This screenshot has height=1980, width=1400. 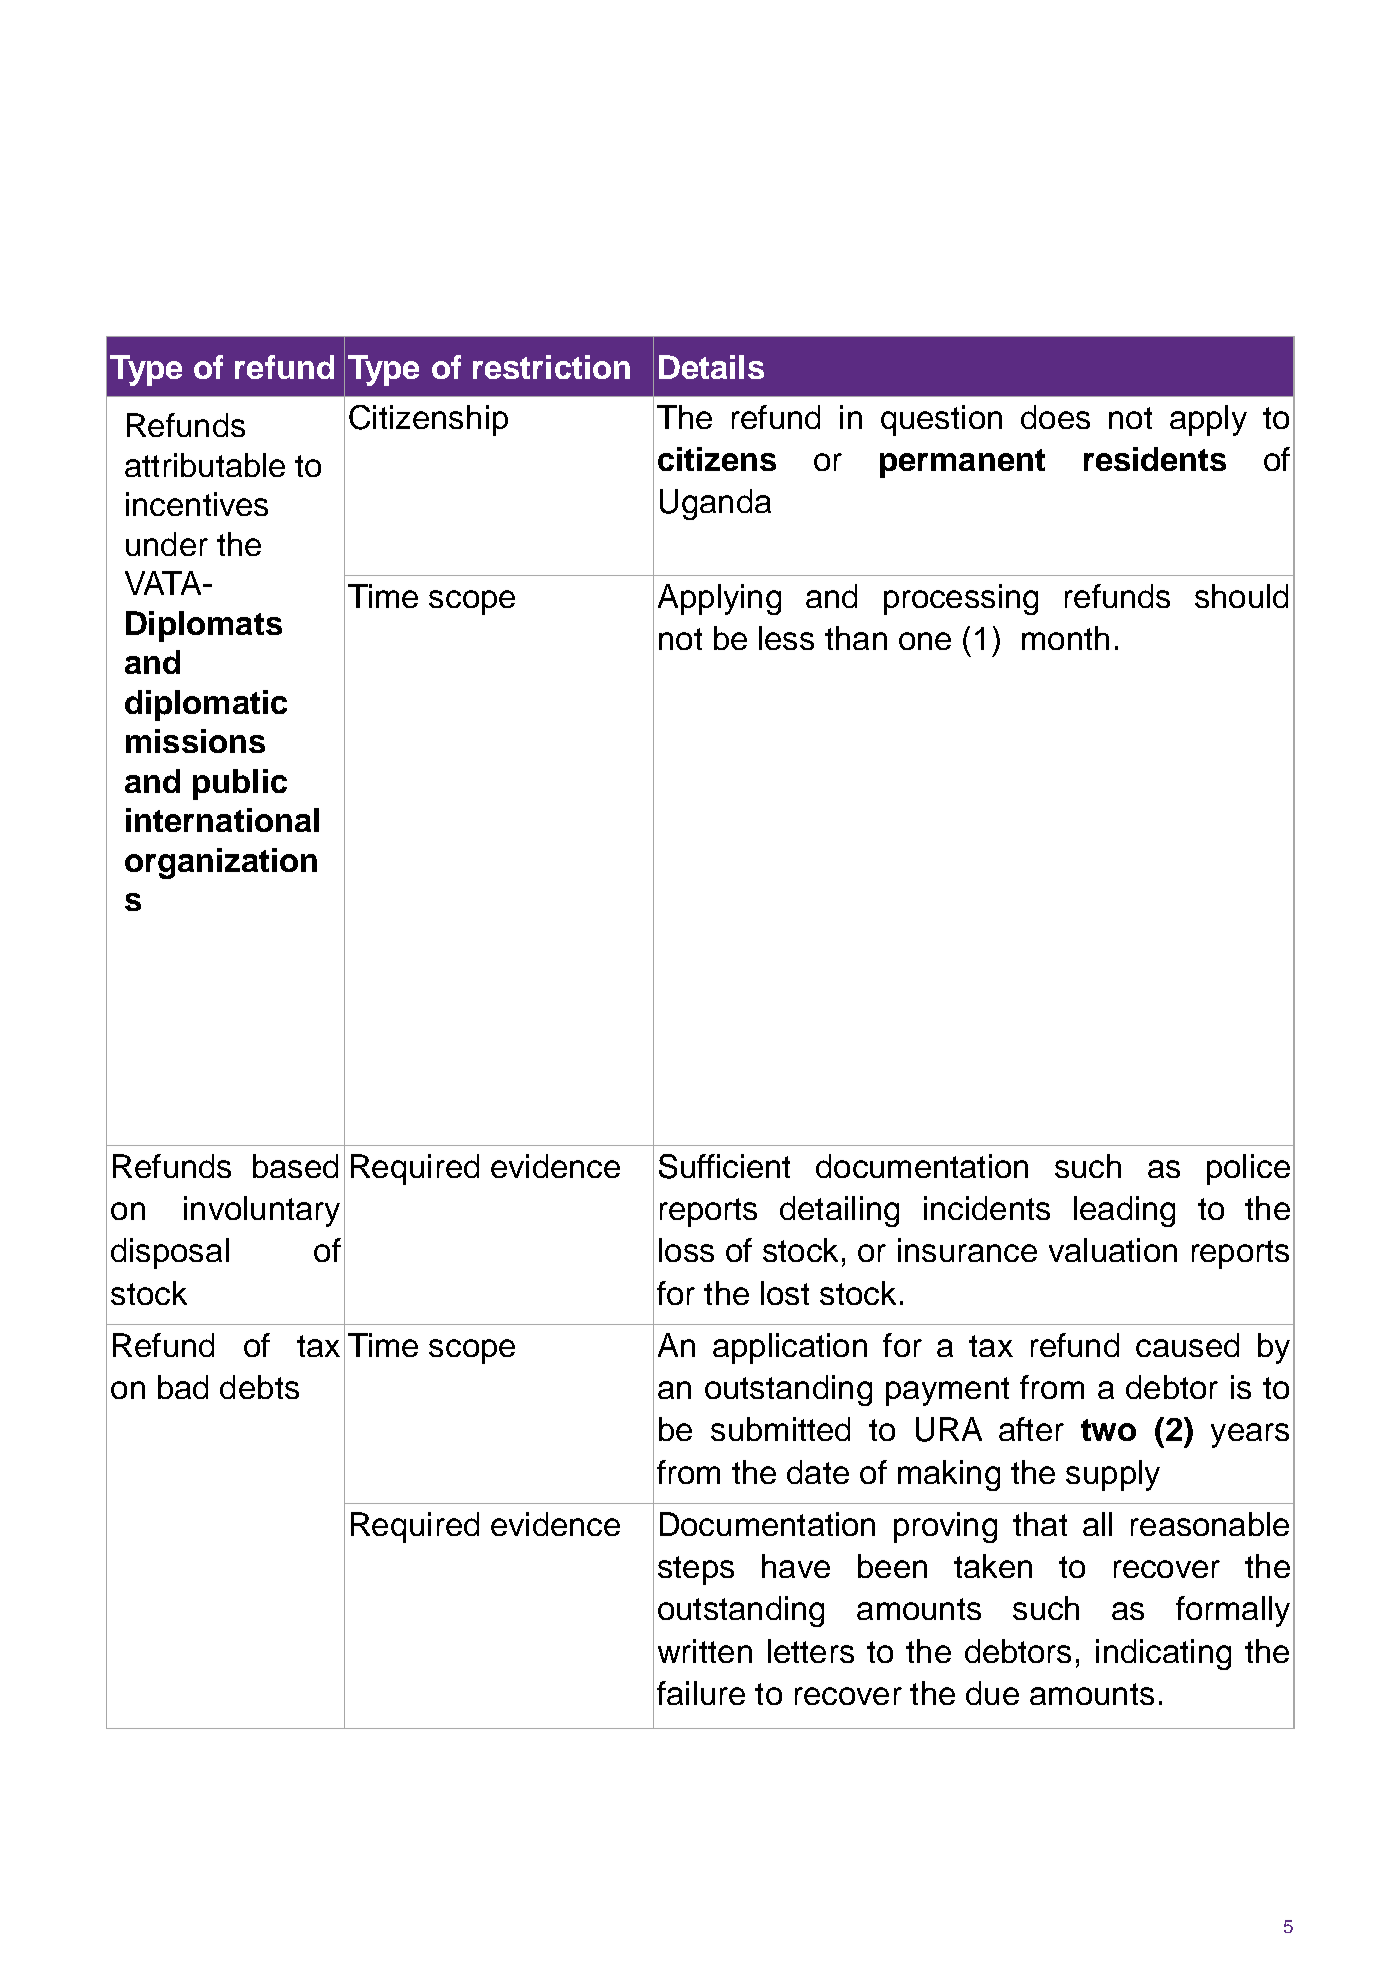 What do you see at coordinates (1065, 638) in the screenshot?
I see `month` at bounding box center [1065, 638].
